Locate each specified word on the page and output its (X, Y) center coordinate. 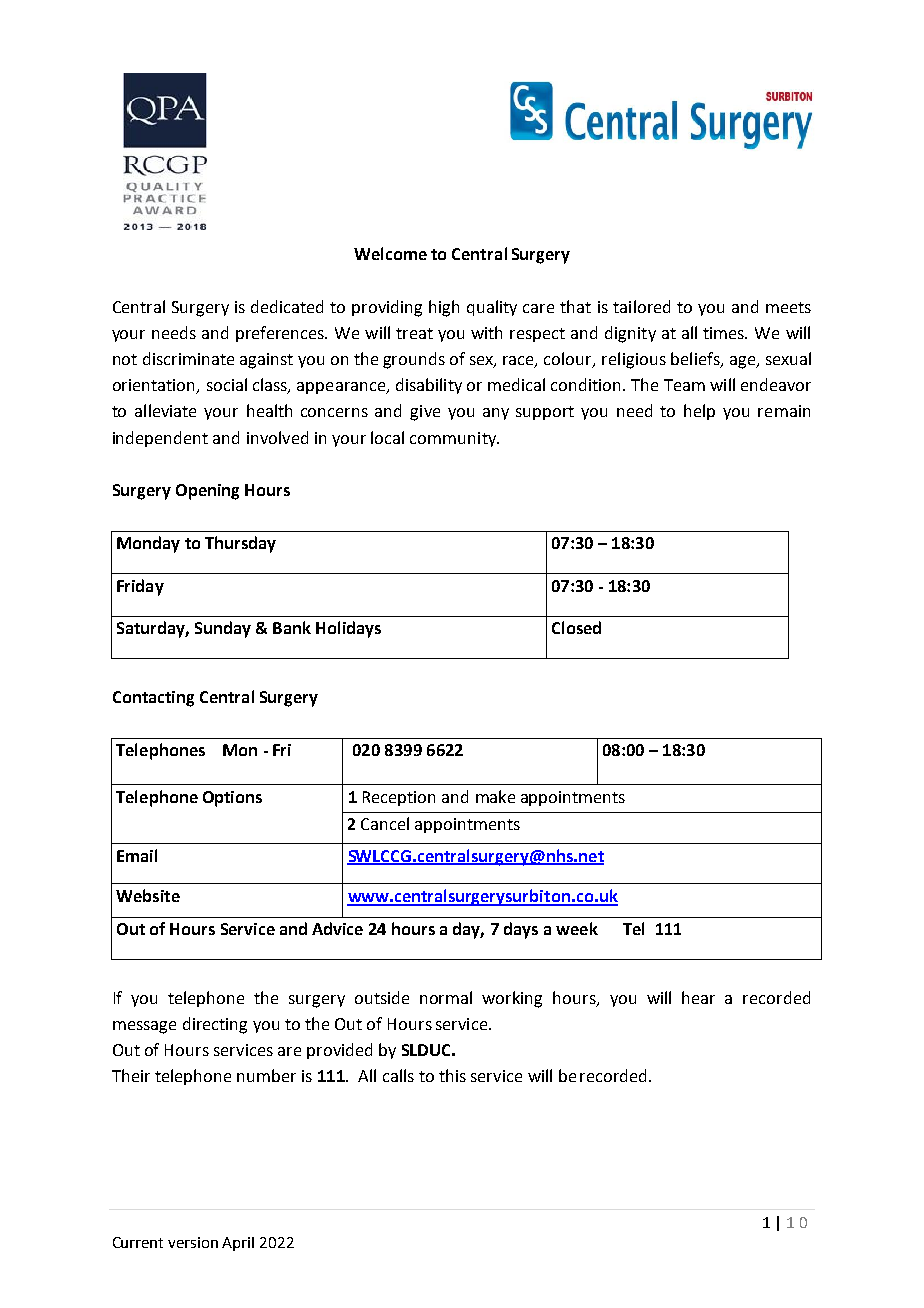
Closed (576, 627)
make (495, 796)
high (444, 308)
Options (232, 799)
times (725, 333)
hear (698, 997)
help (699, 412)
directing (215, 1025)
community (454, 439)
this (452, 1075)
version (193, 1242)
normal (446, 997)
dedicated (287, 306)
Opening (207, 492)
